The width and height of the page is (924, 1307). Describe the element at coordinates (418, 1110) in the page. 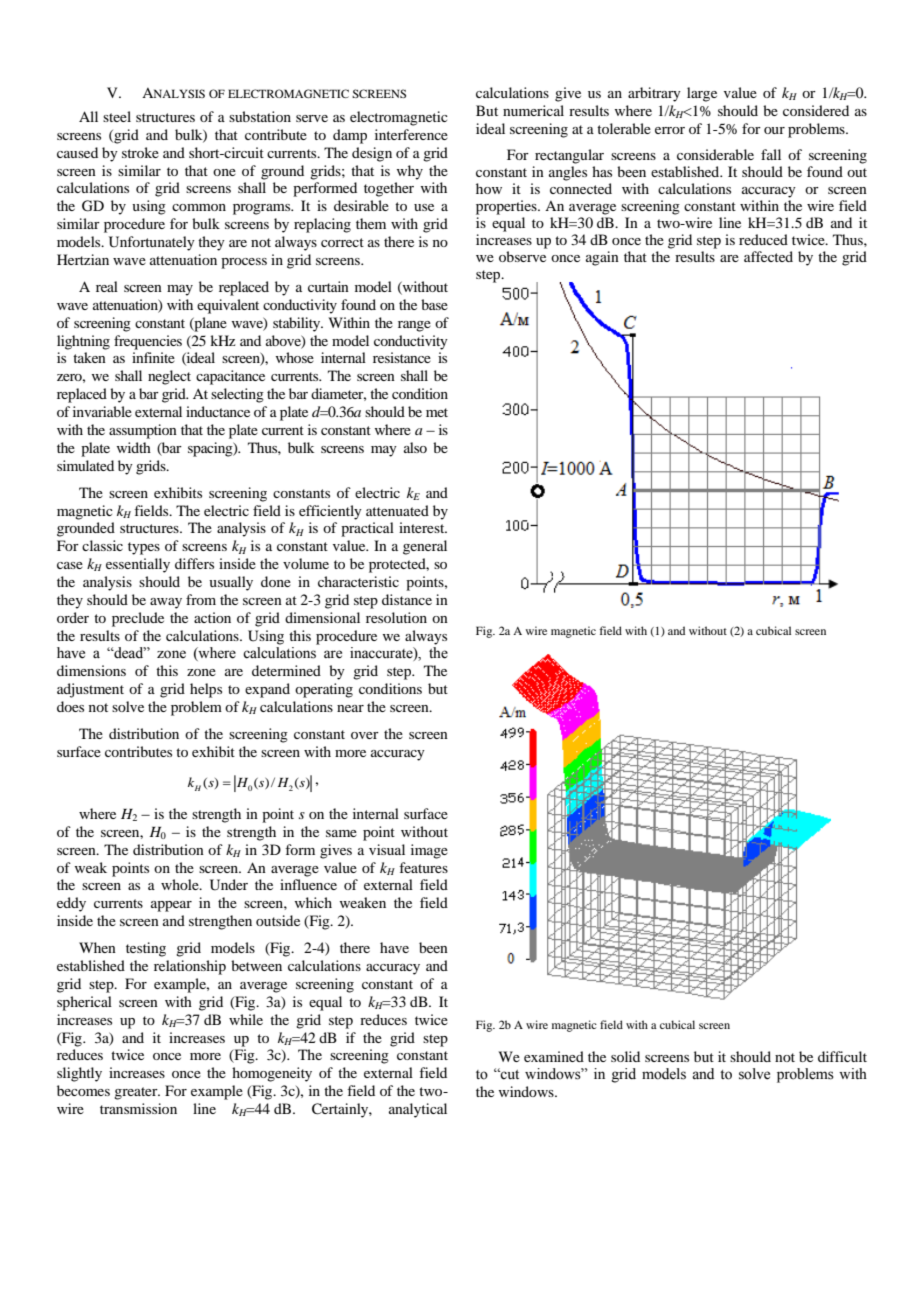

I see `analytical` at that location.
